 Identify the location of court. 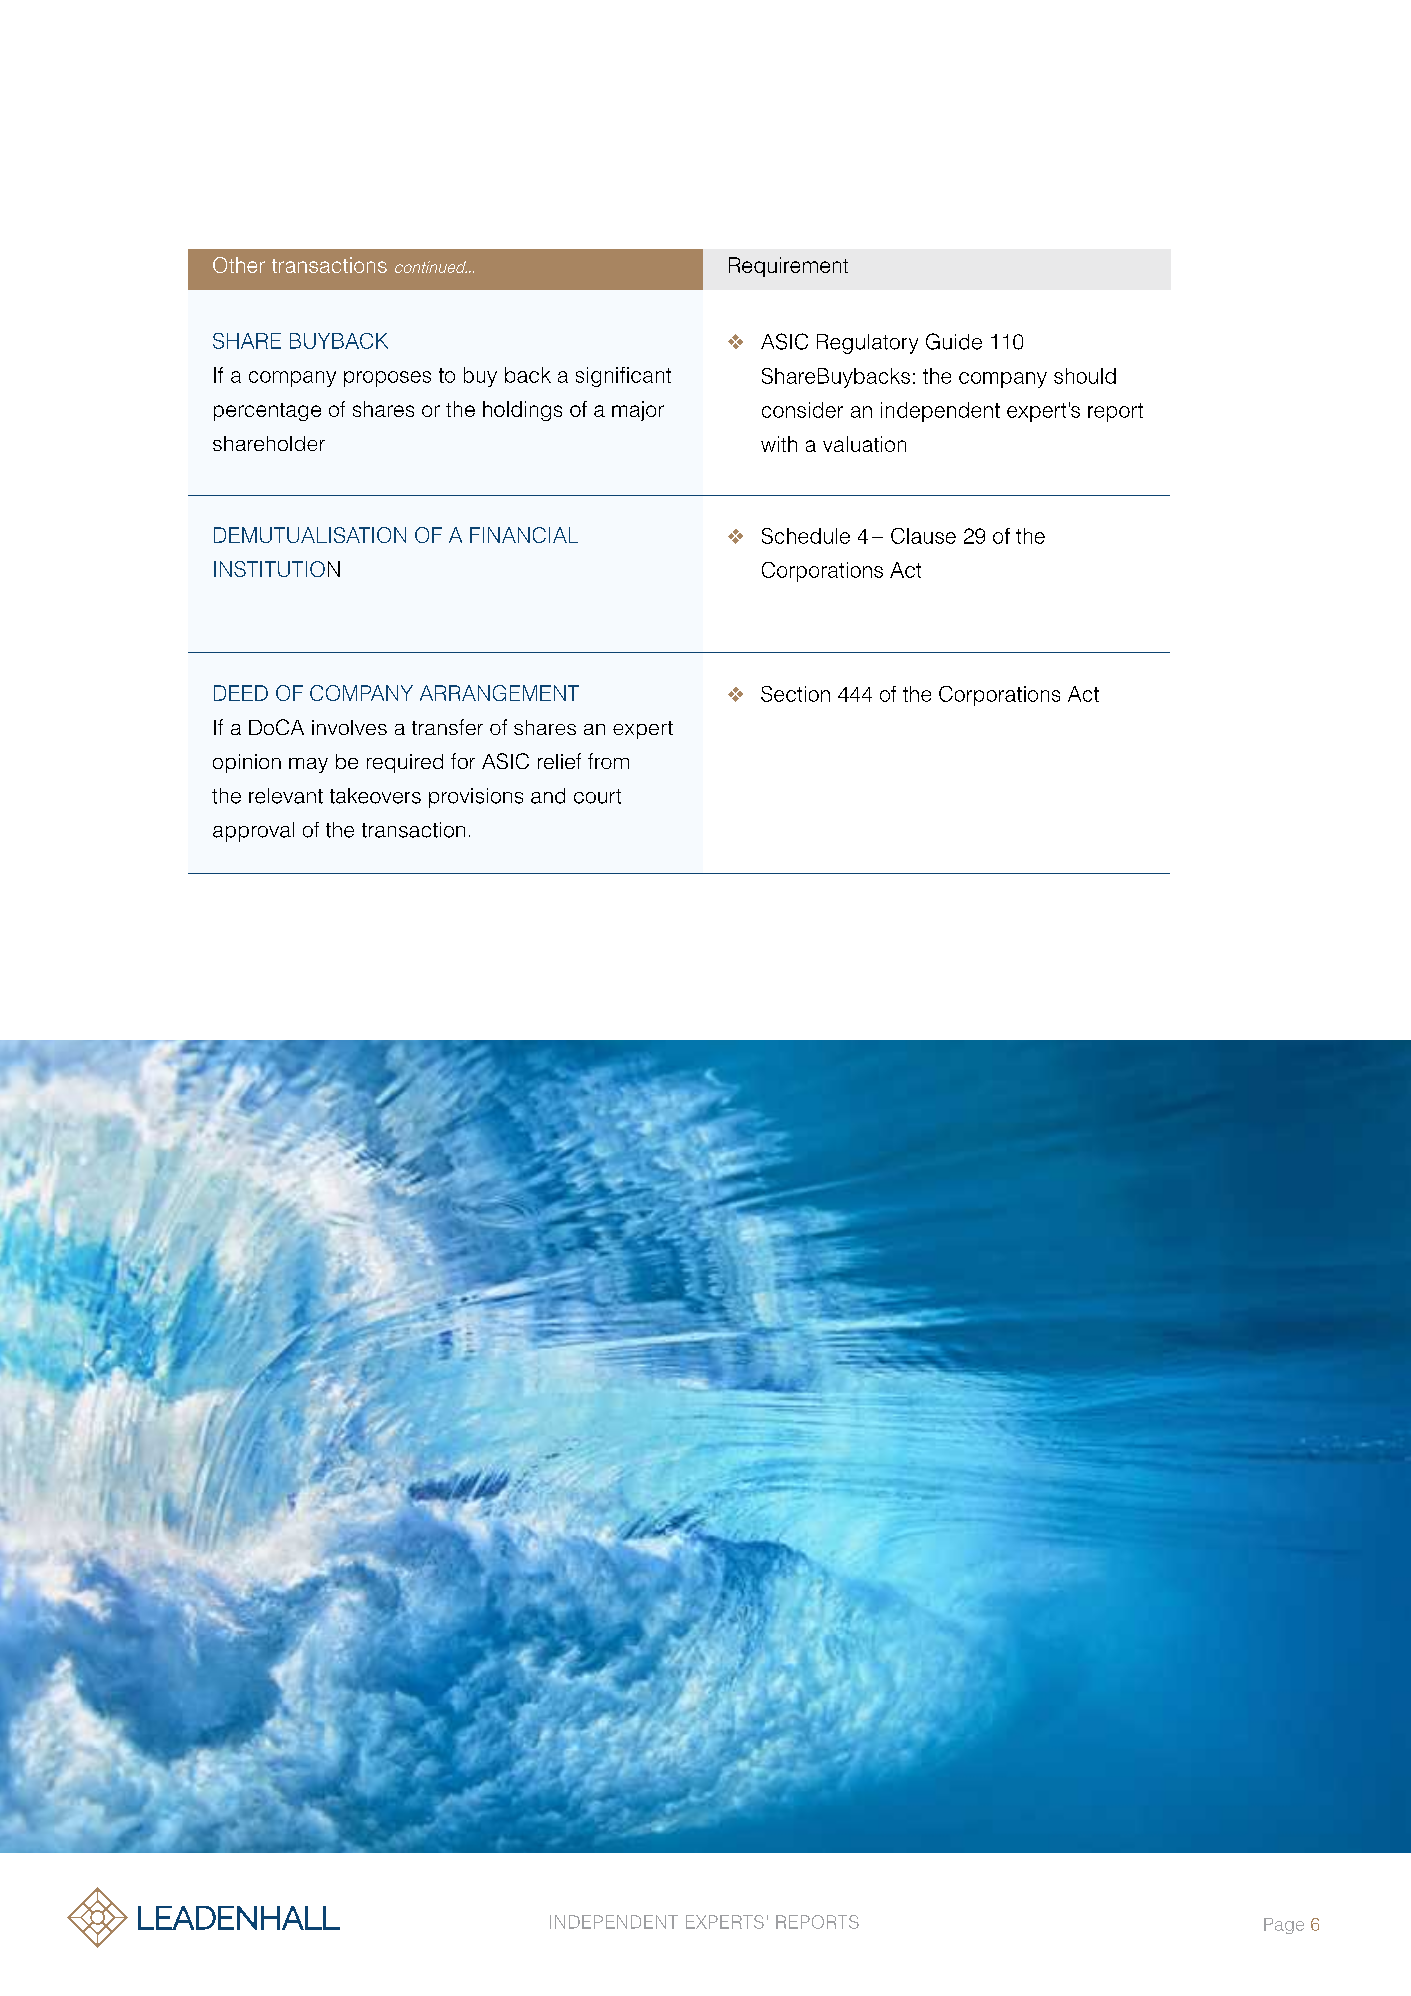
(597, 796).
